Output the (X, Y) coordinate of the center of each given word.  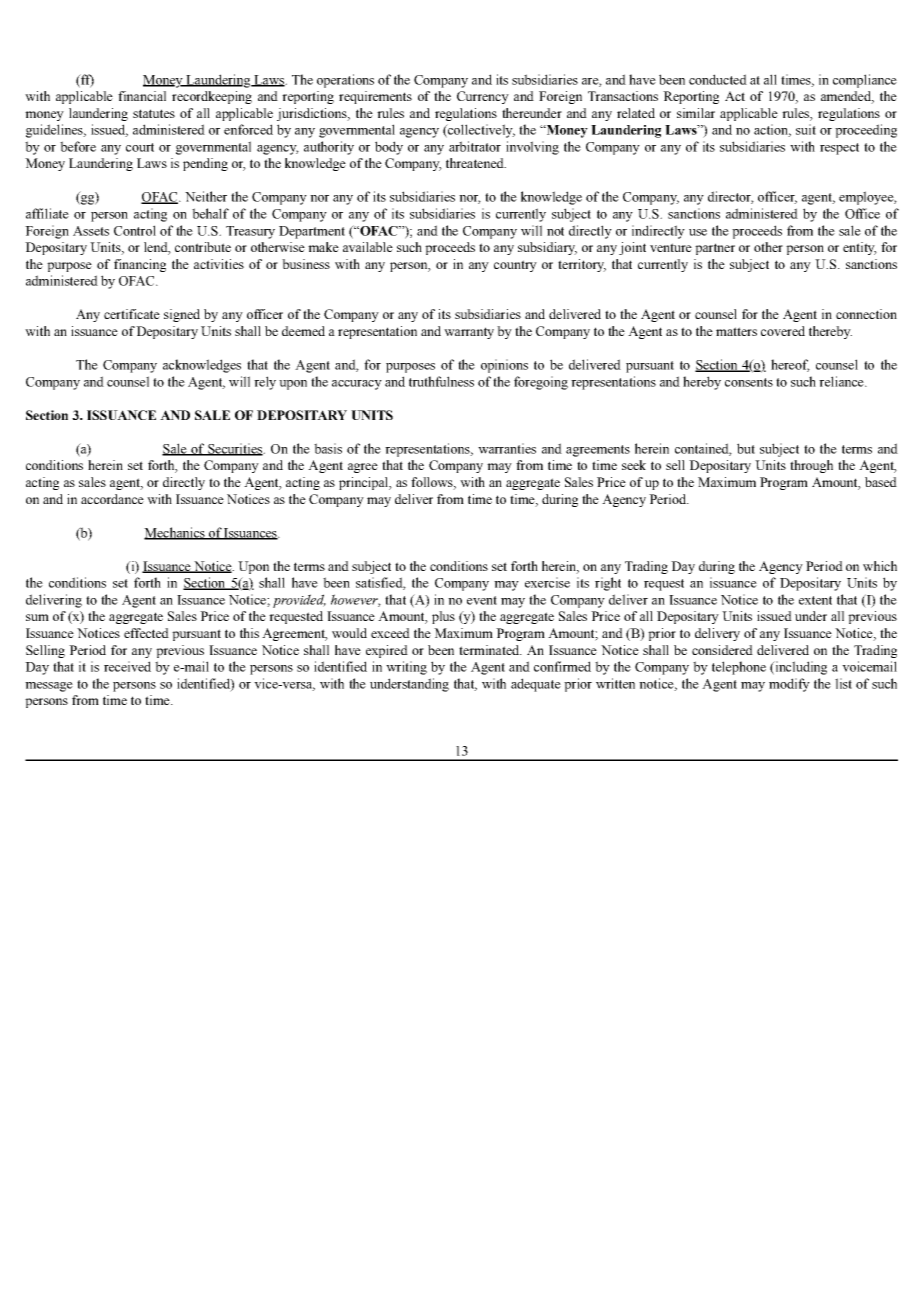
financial (142, 96)
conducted (718, 79)
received (127, 666)
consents (749, 382)
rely (265, 383)
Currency (483, 97)
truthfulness (441, 381)
